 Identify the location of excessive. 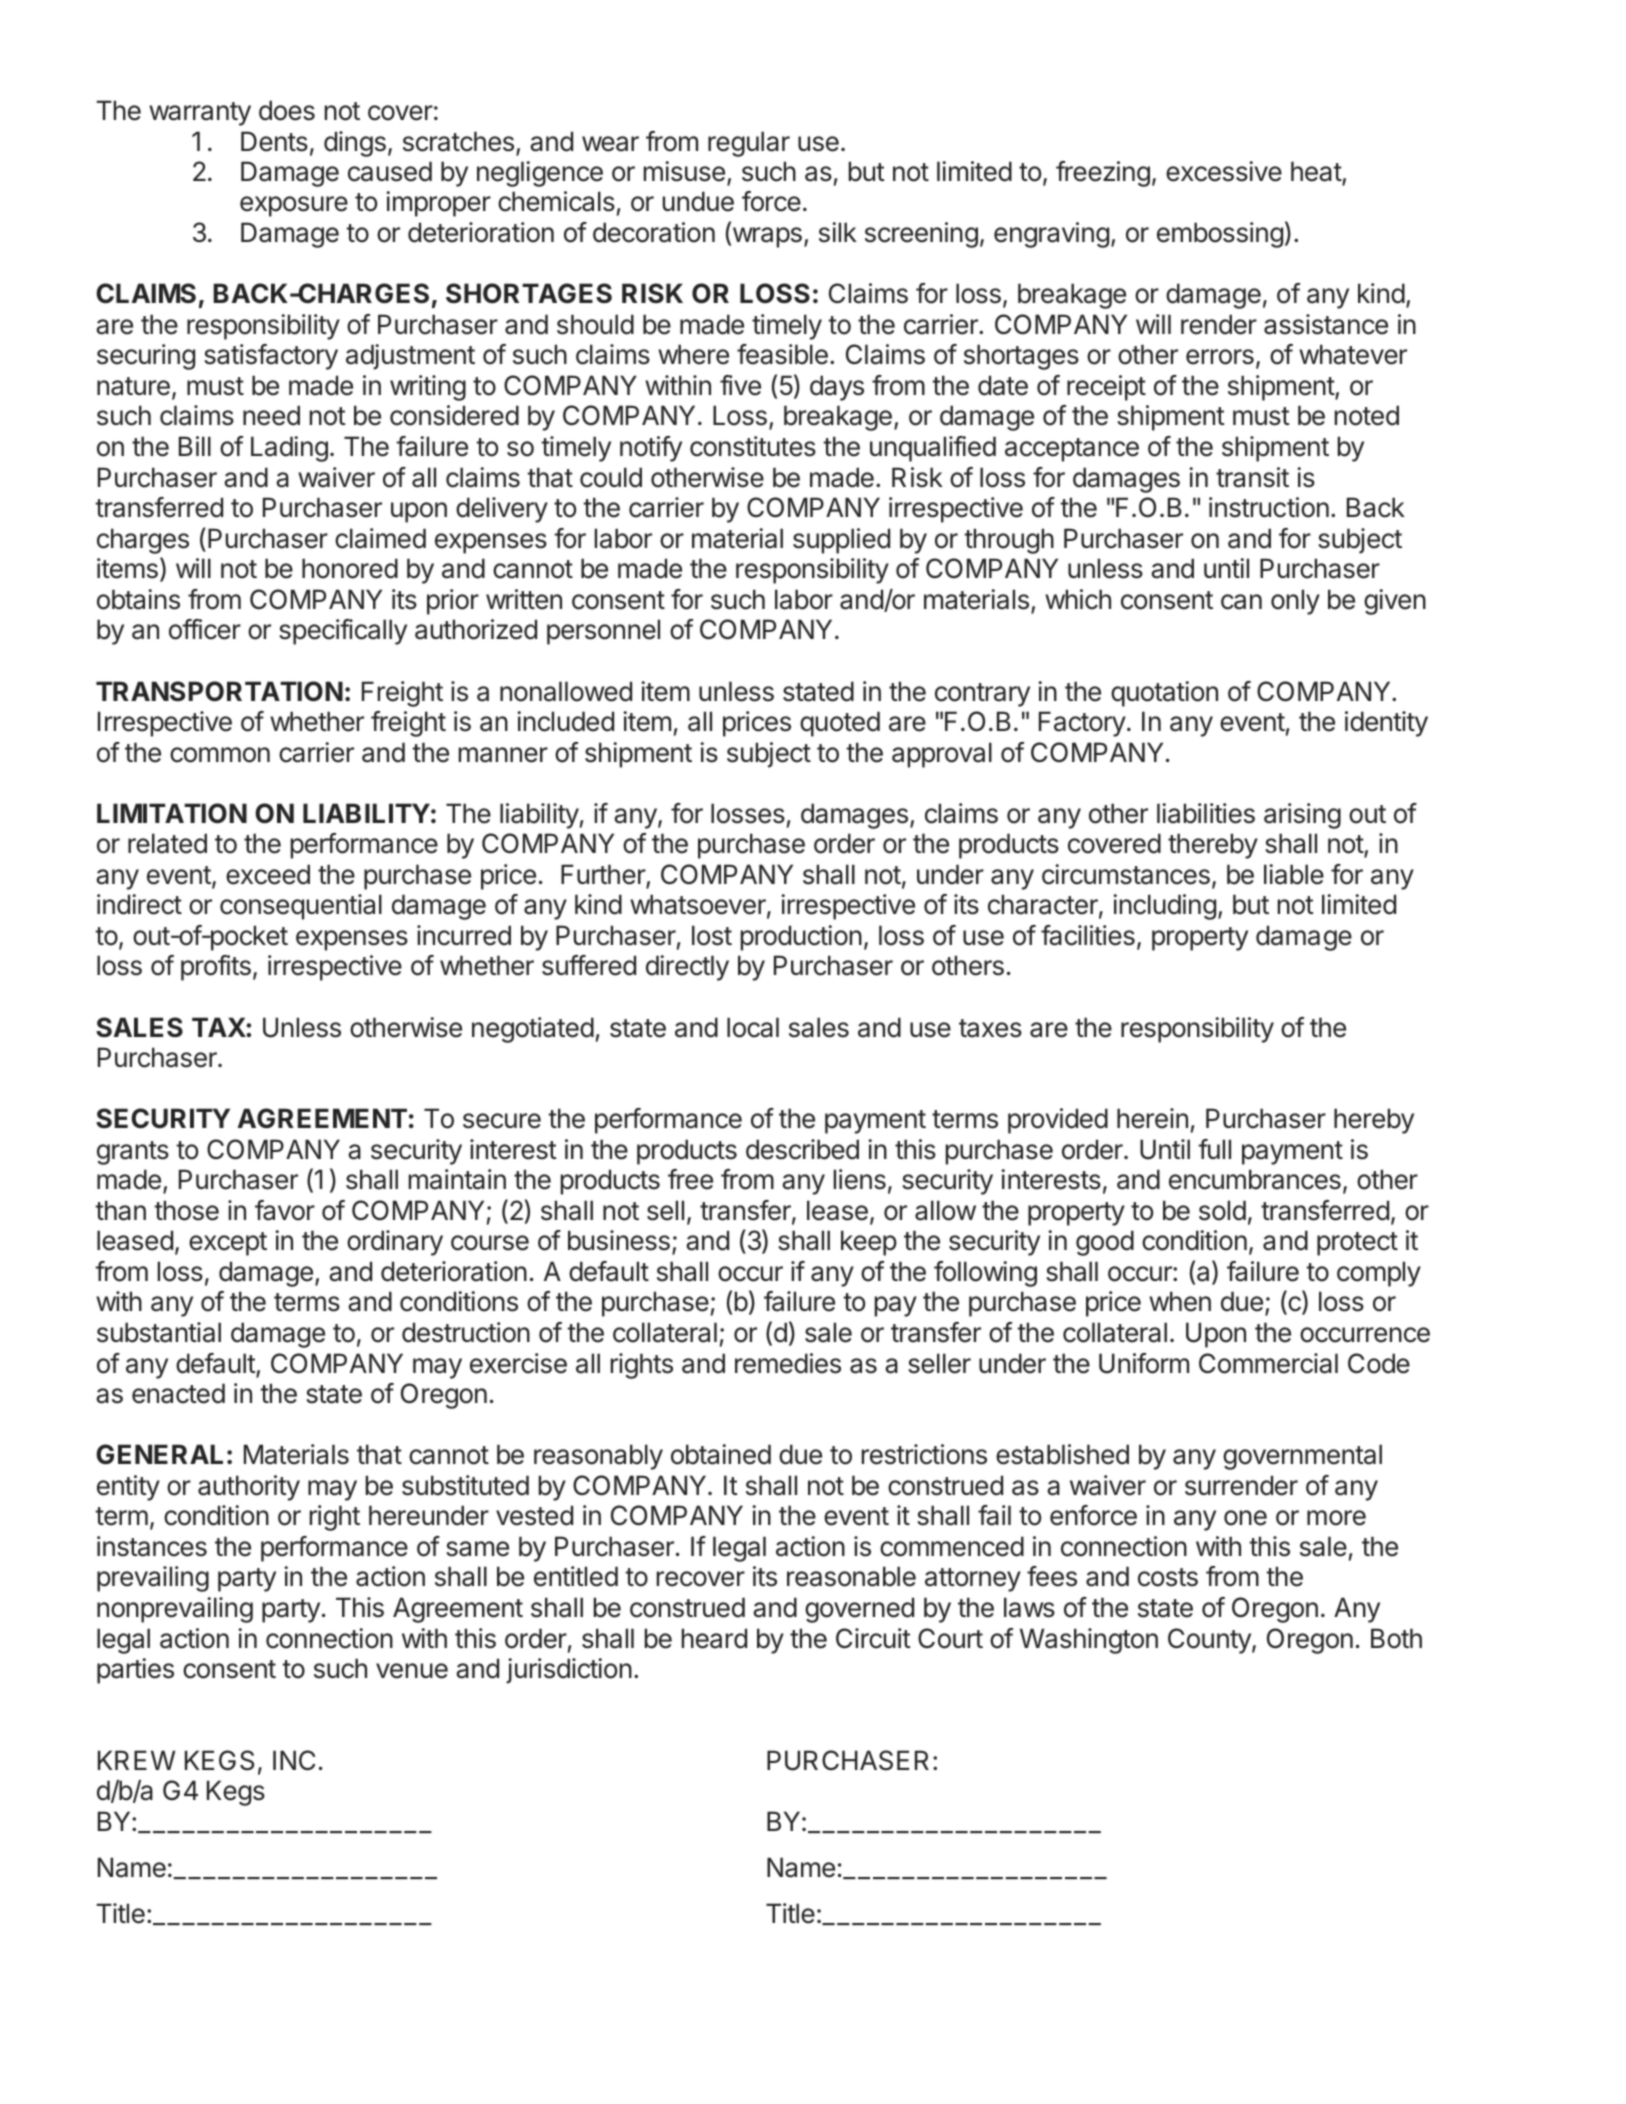
(1224, 171).
